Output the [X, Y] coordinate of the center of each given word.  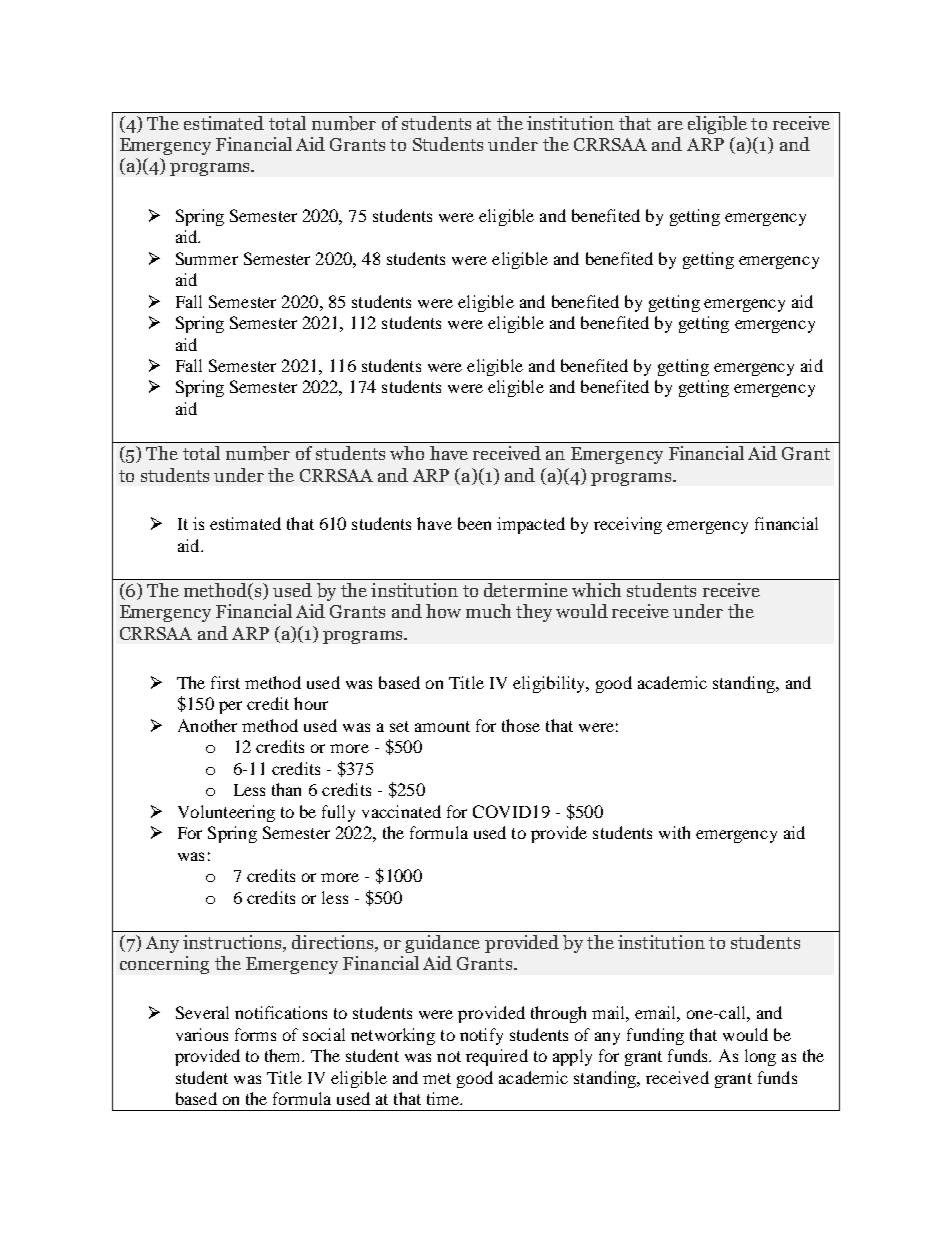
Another [207, 725]
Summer [207, 258]
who [407, 453]
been [474, 523]
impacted [531, 525]
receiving [628, 525]
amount [442, 726]
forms [255, 1034]
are [670, 125]
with [674, 832]
